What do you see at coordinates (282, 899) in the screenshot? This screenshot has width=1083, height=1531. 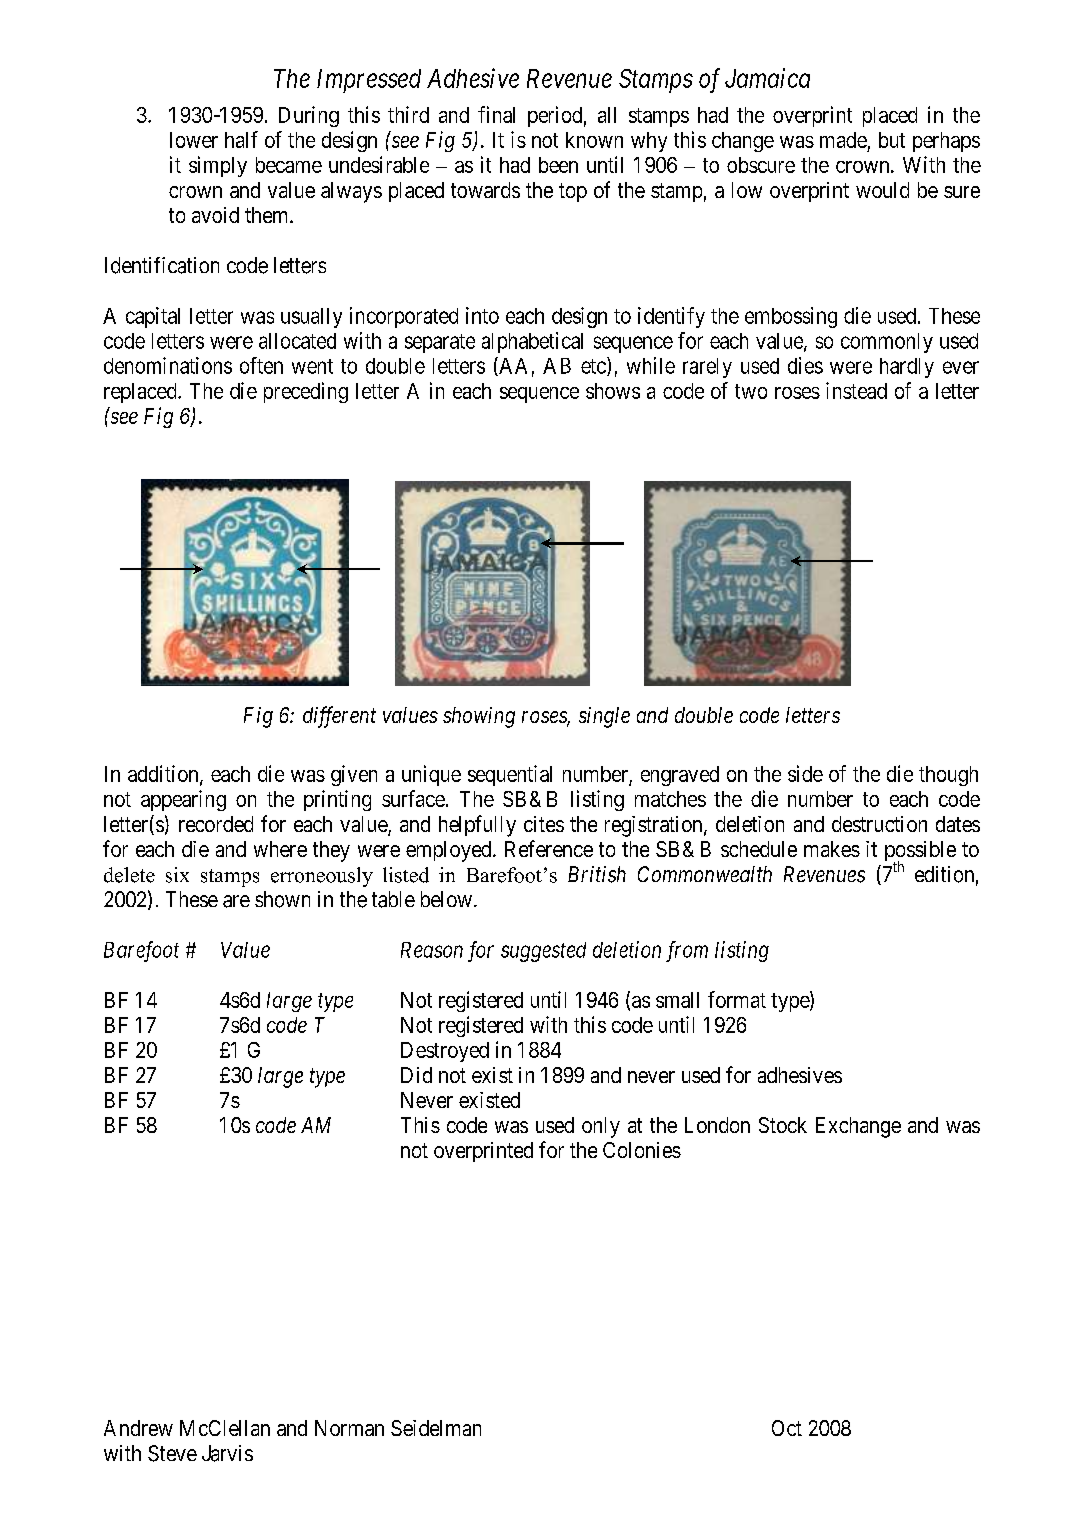 I see `shown` at bounding box center [282, 899].
